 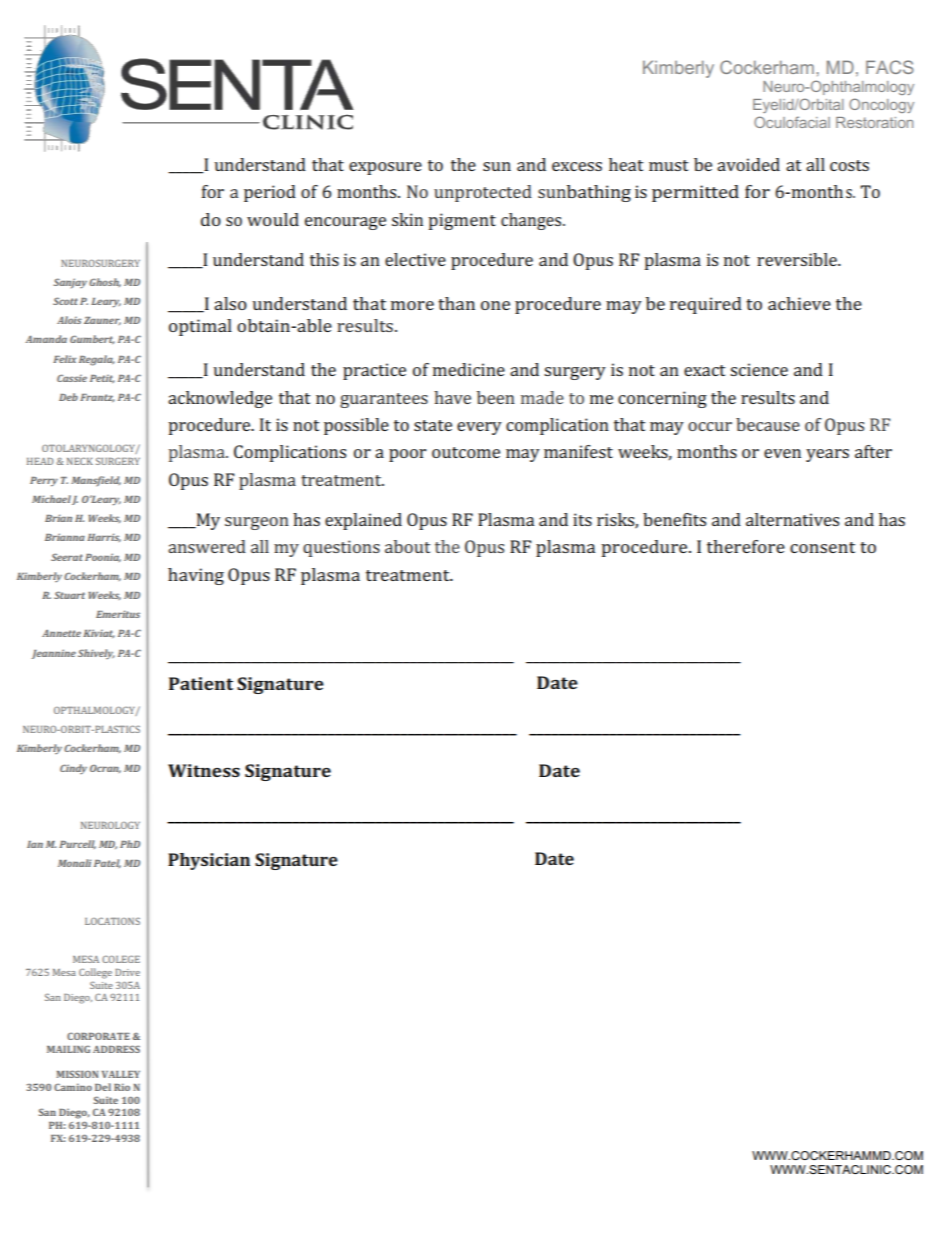 What do you see at coordinates (270, 193) in the image?
I see `period` at bounding box center [270, 193].
